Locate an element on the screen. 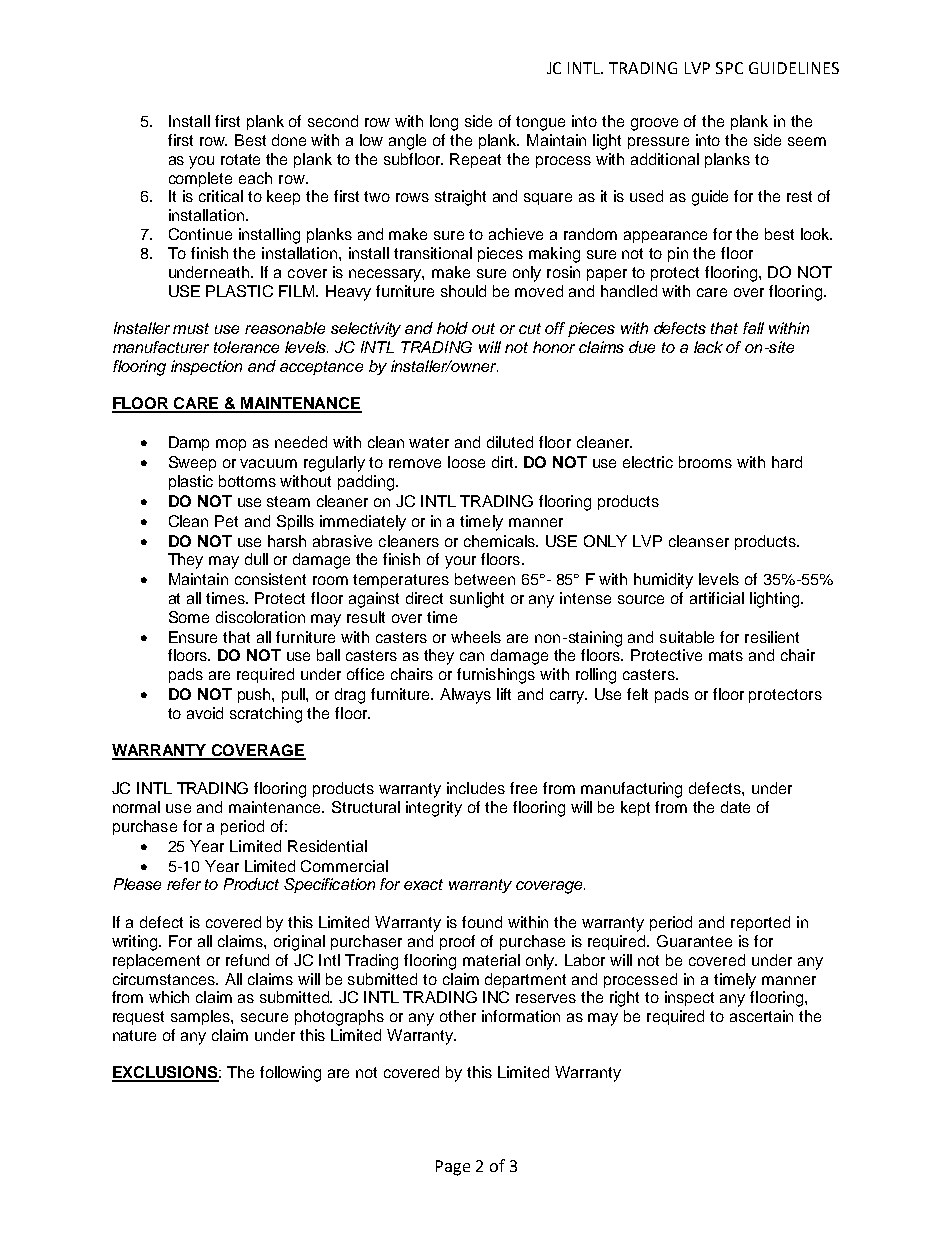 This screenshot has height=1233, width=952. ascertain is located at coordinates (761, 1016).
